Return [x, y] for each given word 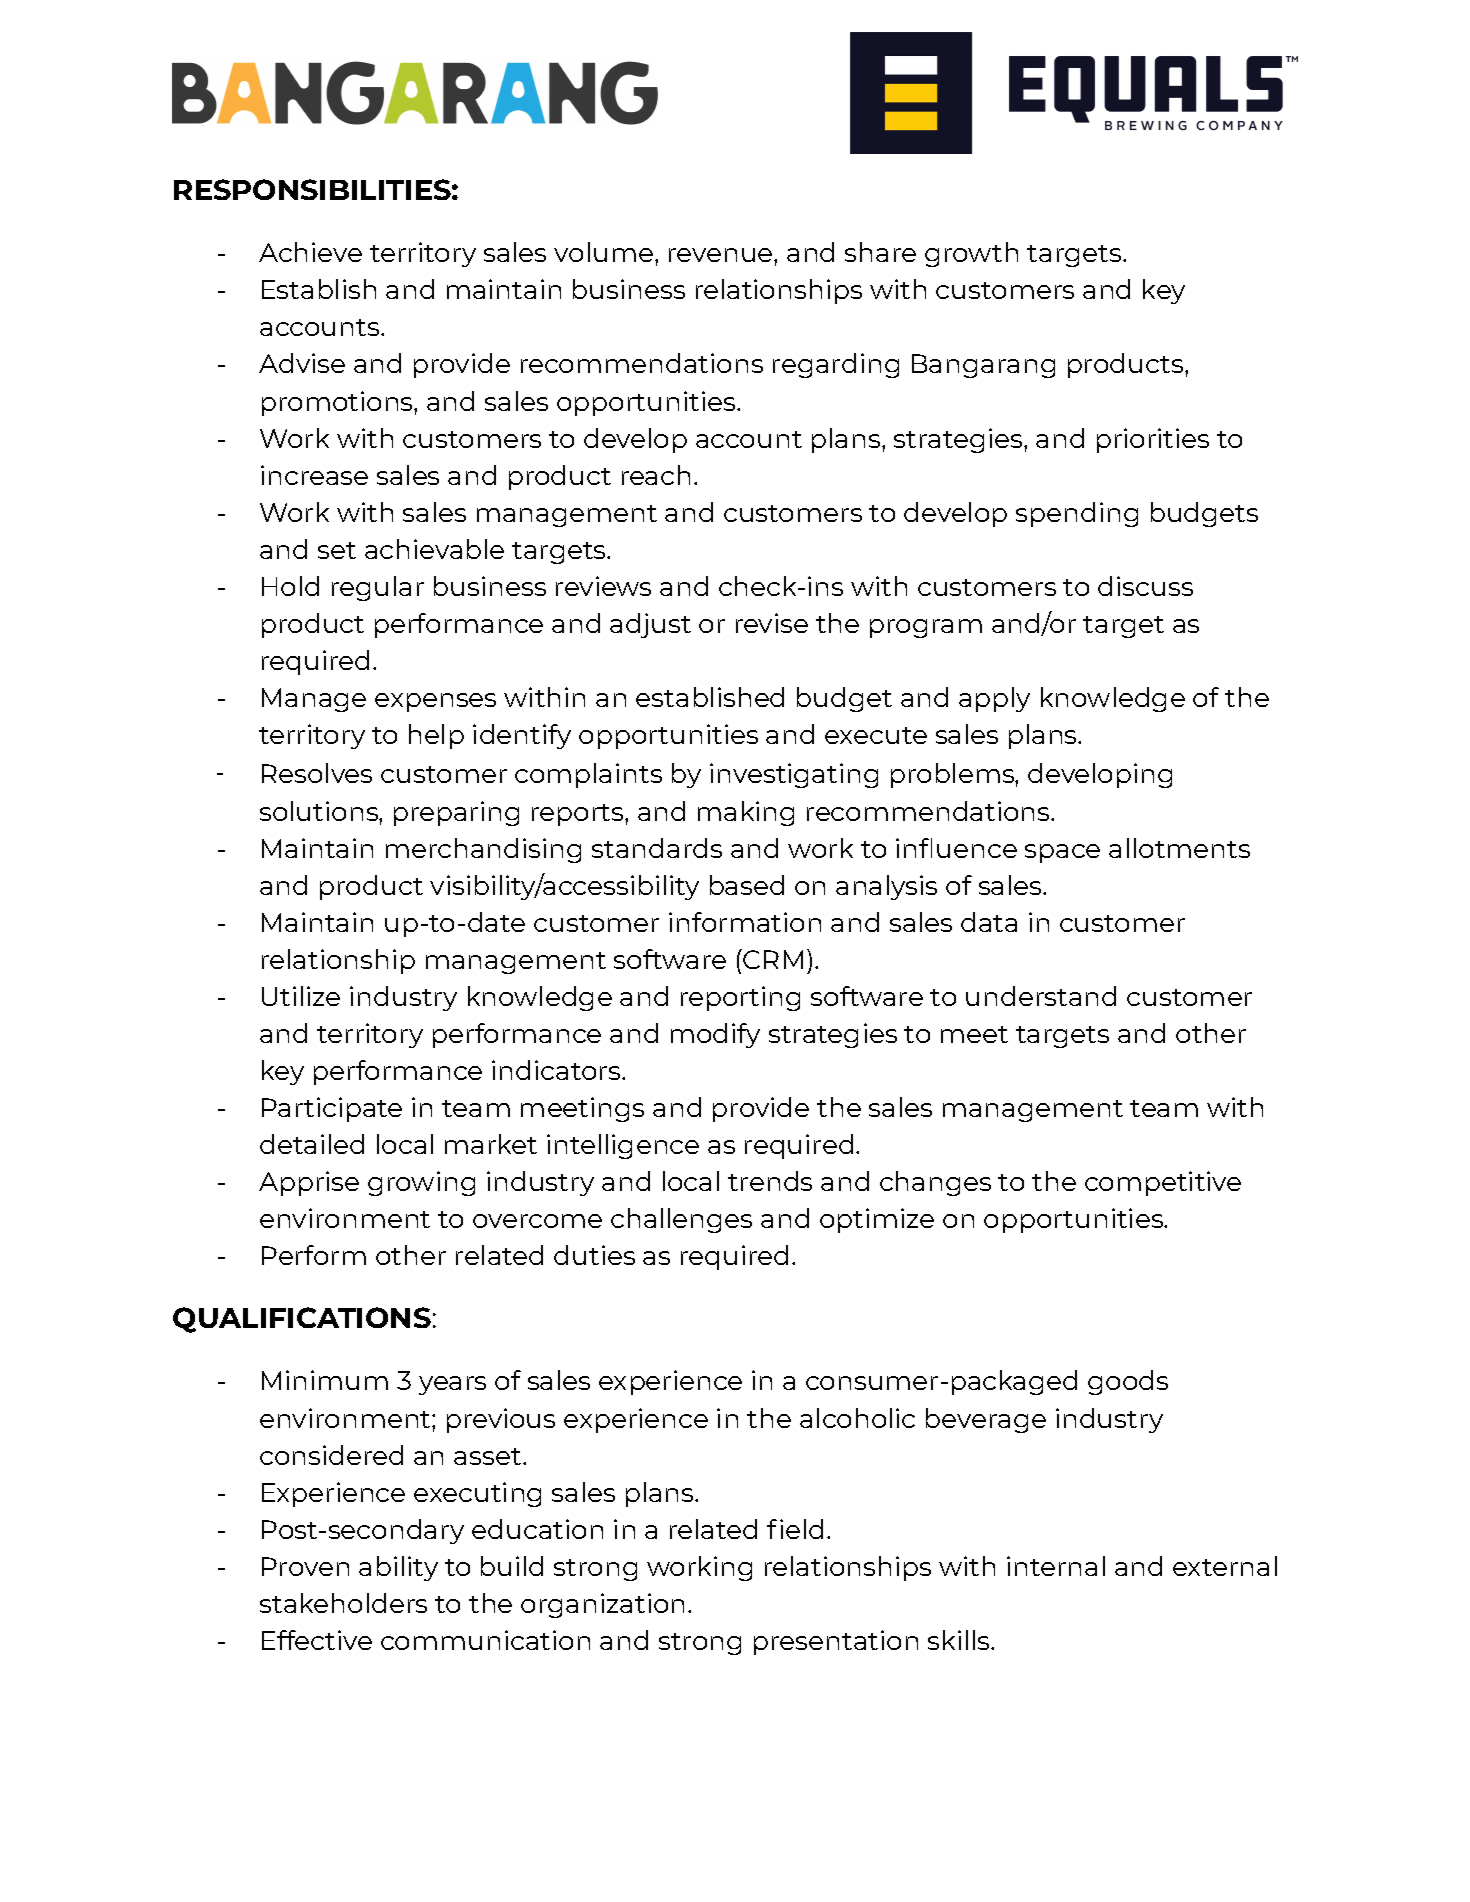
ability [398, 1568]
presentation [836, 1642]
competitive [1163, 1183]
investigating [794, 775]
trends [770, 1181]
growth [971, 254]
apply [994, 699]
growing [421, 1183]
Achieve [310, 252]
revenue [722, 255]
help [436, 736]
